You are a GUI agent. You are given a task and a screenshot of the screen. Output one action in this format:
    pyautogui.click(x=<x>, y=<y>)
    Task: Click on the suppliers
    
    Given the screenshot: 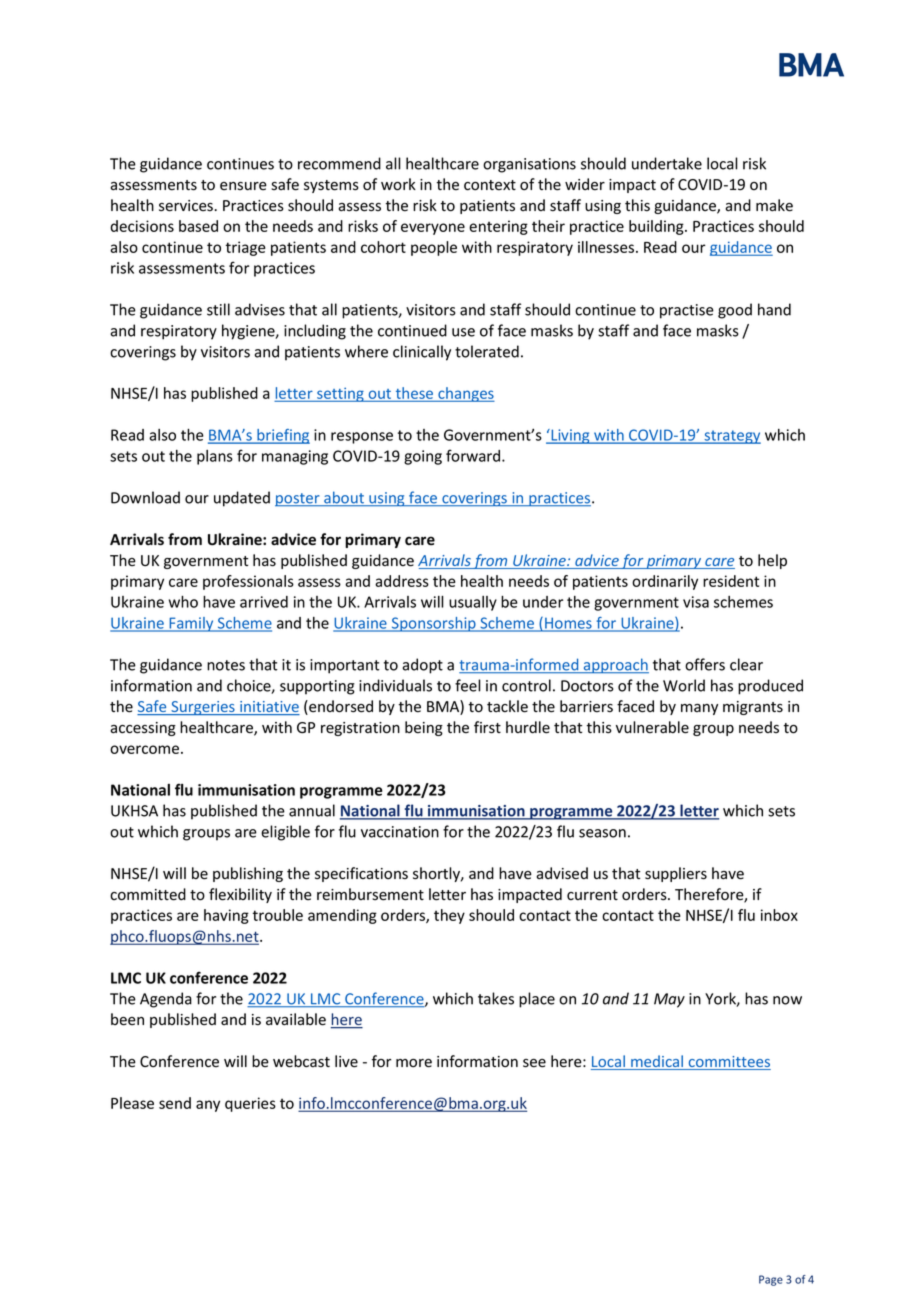 What is the action you would take?
    pyautogui.click(x=676, y=874)
